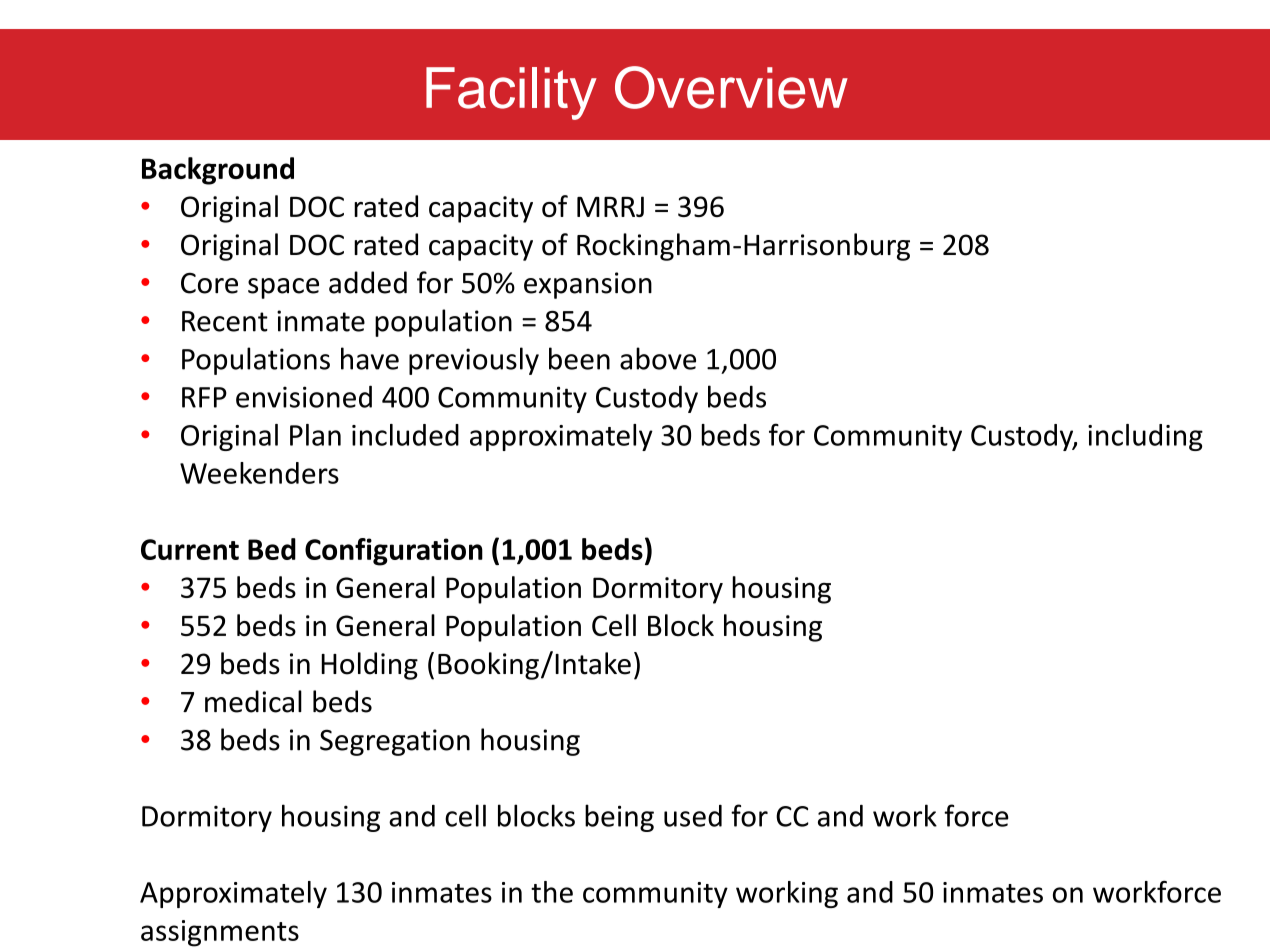  What do you see at coordinates (218, 171) in the document?
I see `Background` at bounding box center [218, 171].
